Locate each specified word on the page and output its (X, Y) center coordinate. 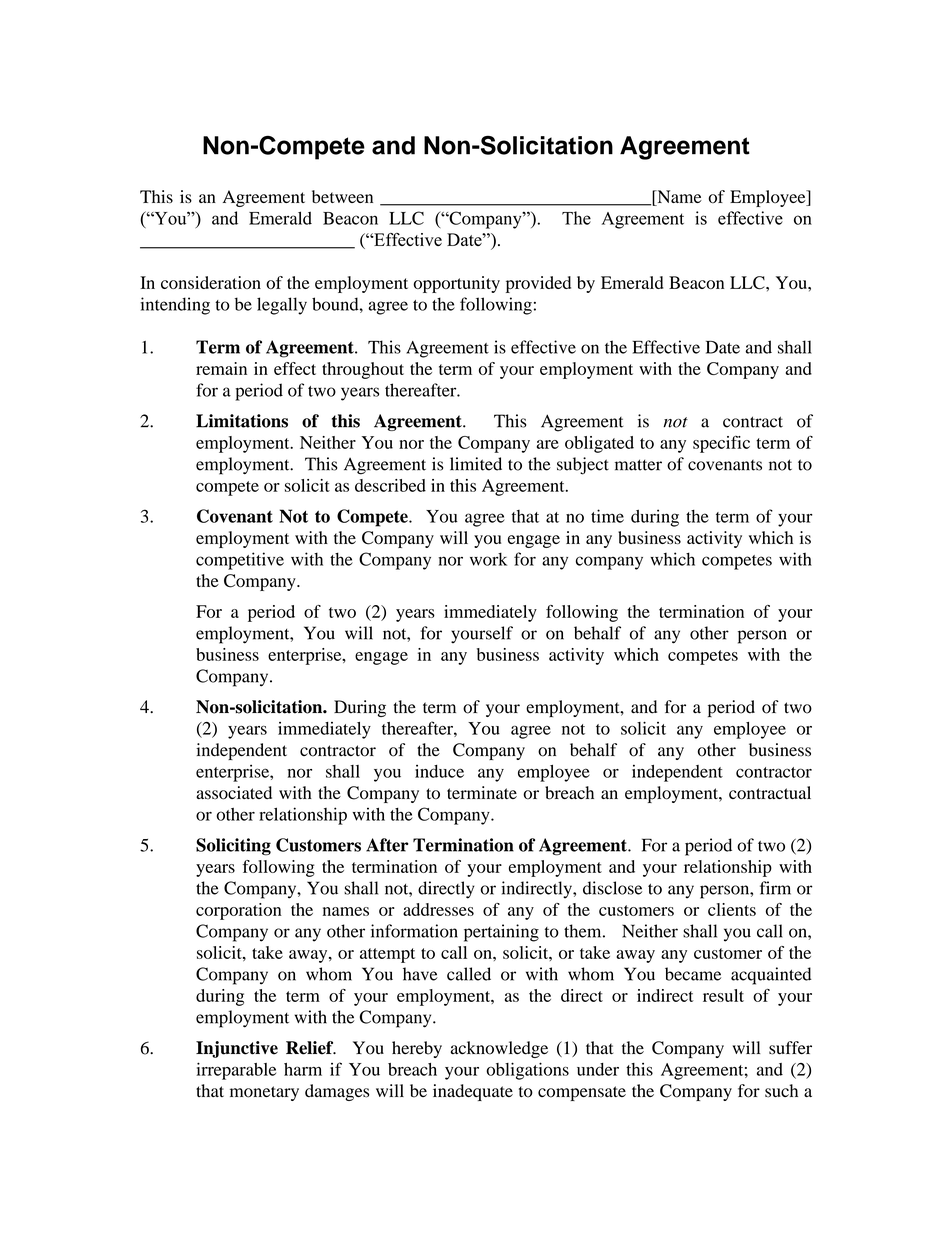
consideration (211, 282)
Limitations (242, 421)
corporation (239, 911)
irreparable (236, 1071)
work (488, 559)
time (607, 516)
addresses (438, 909)
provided (538, 284)
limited (476, 464)
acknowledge (499, 1049)
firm (775, 888)
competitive (240, 561)
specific (721, 444)
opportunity (456, 284)
